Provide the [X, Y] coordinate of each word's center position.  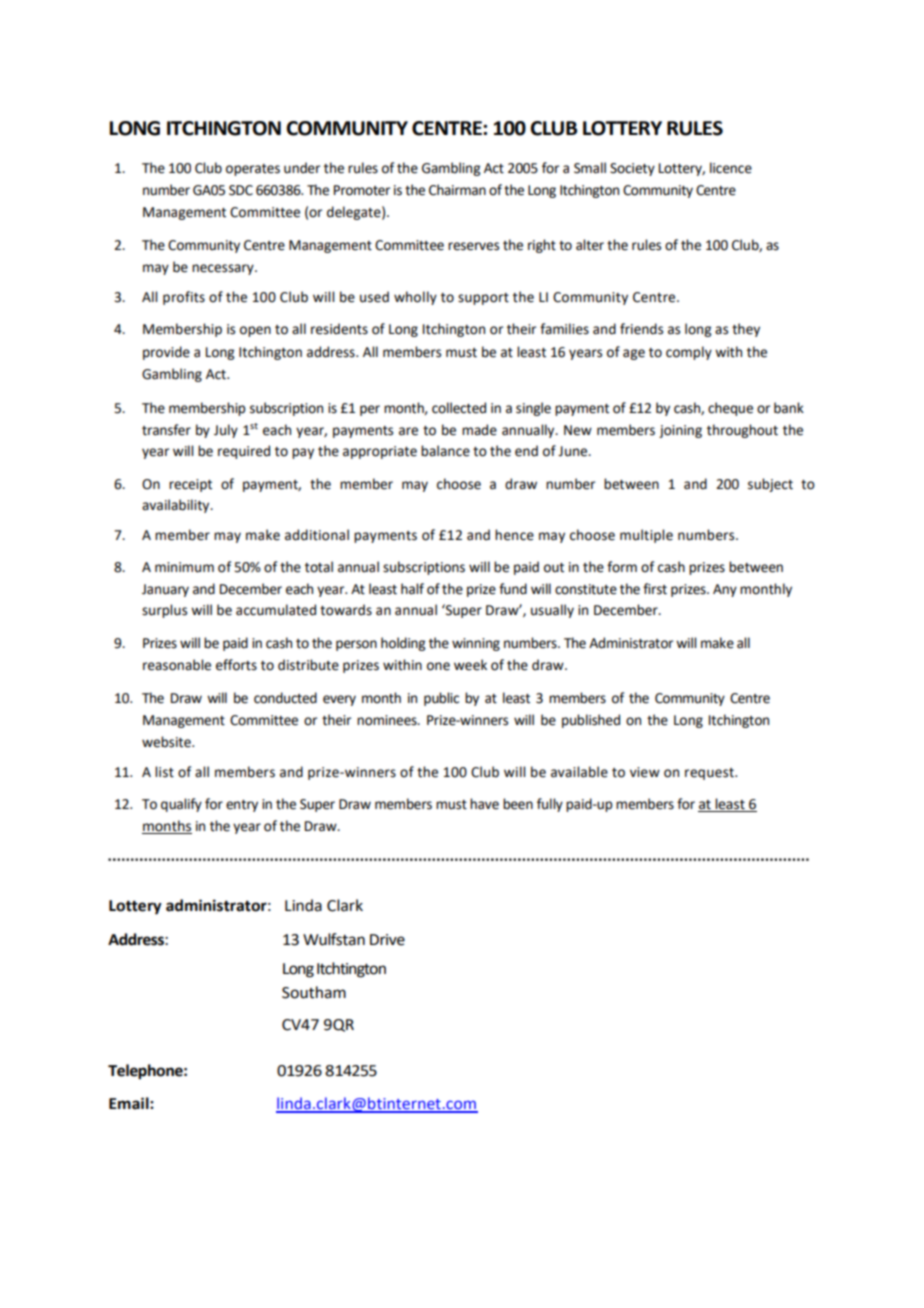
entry [242, 806]
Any [725, 590]
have [484, 804]
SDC [241, 190]
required [244, 452]
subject [770, 485]
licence [731, 168]
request [710, 774]
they [746, 330]
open [255, 331]
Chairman [457, 190]
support [483, 299]
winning [476, 644]
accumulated [276, 610]
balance [445, 451]
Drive [387, 940]
